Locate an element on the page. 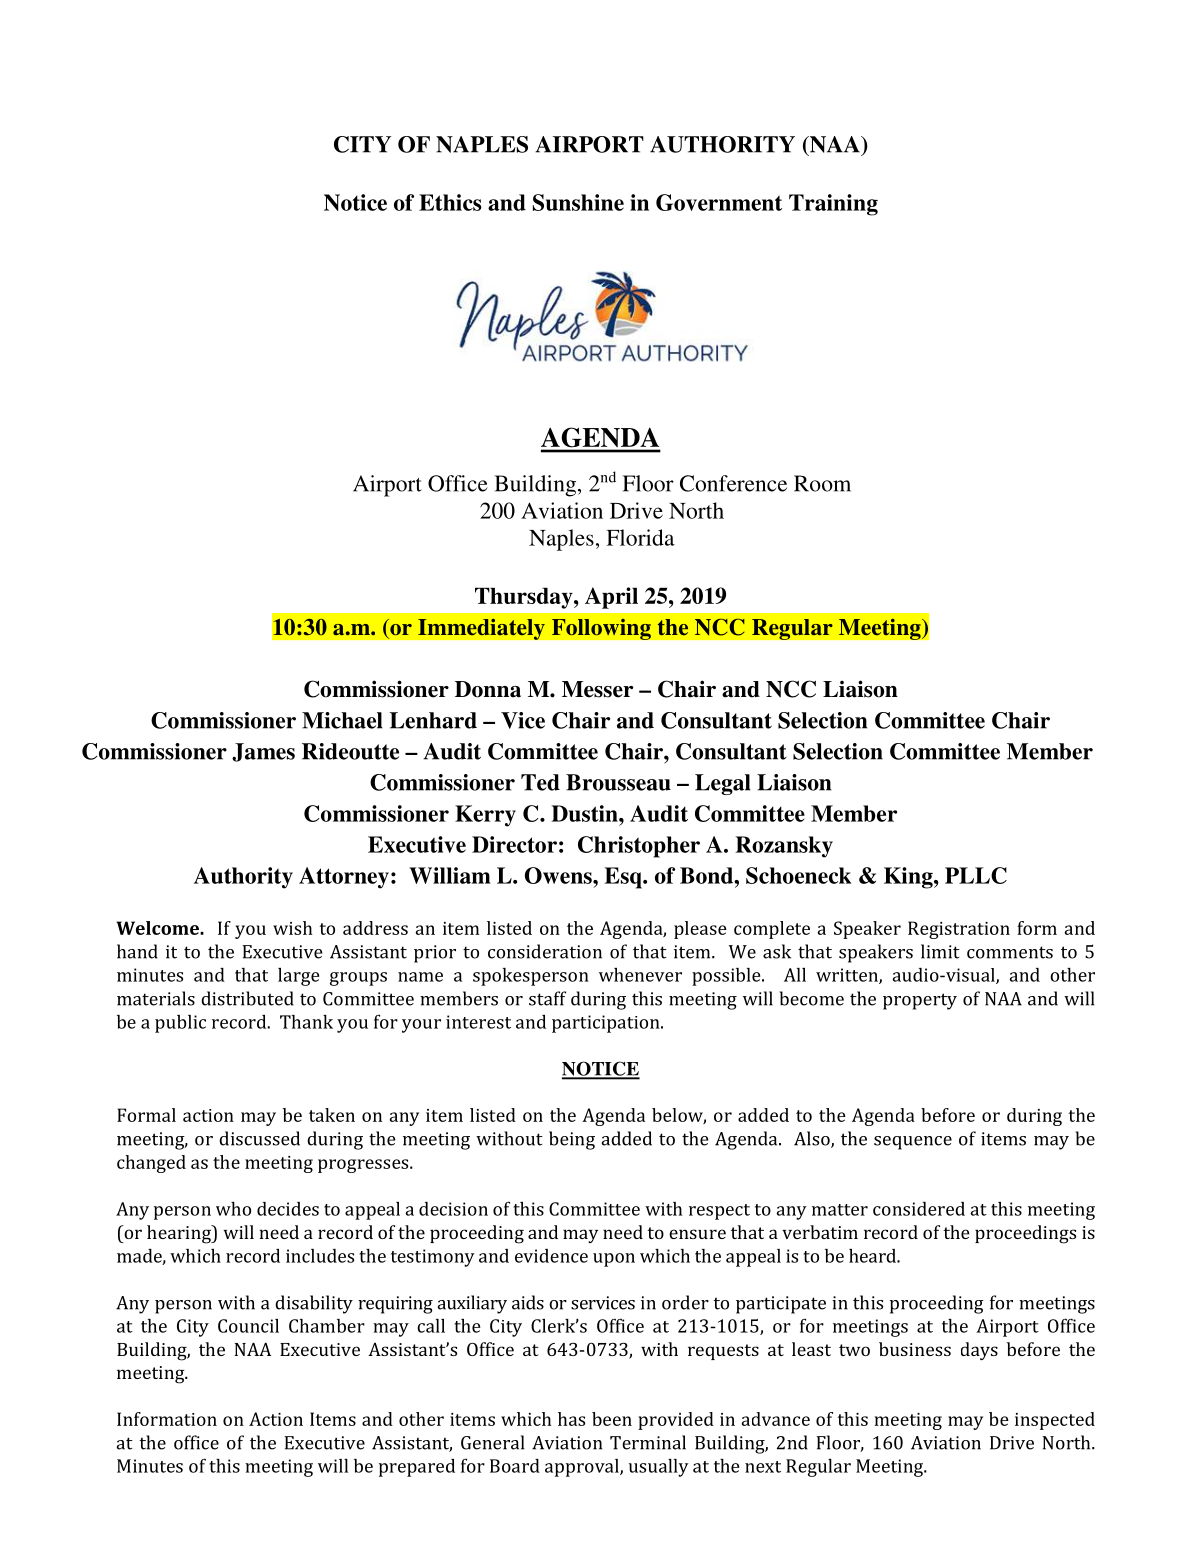 Image resolution: width=1204 pixels, height=1558 pixels. being is located at coordinates (572, 1140).
